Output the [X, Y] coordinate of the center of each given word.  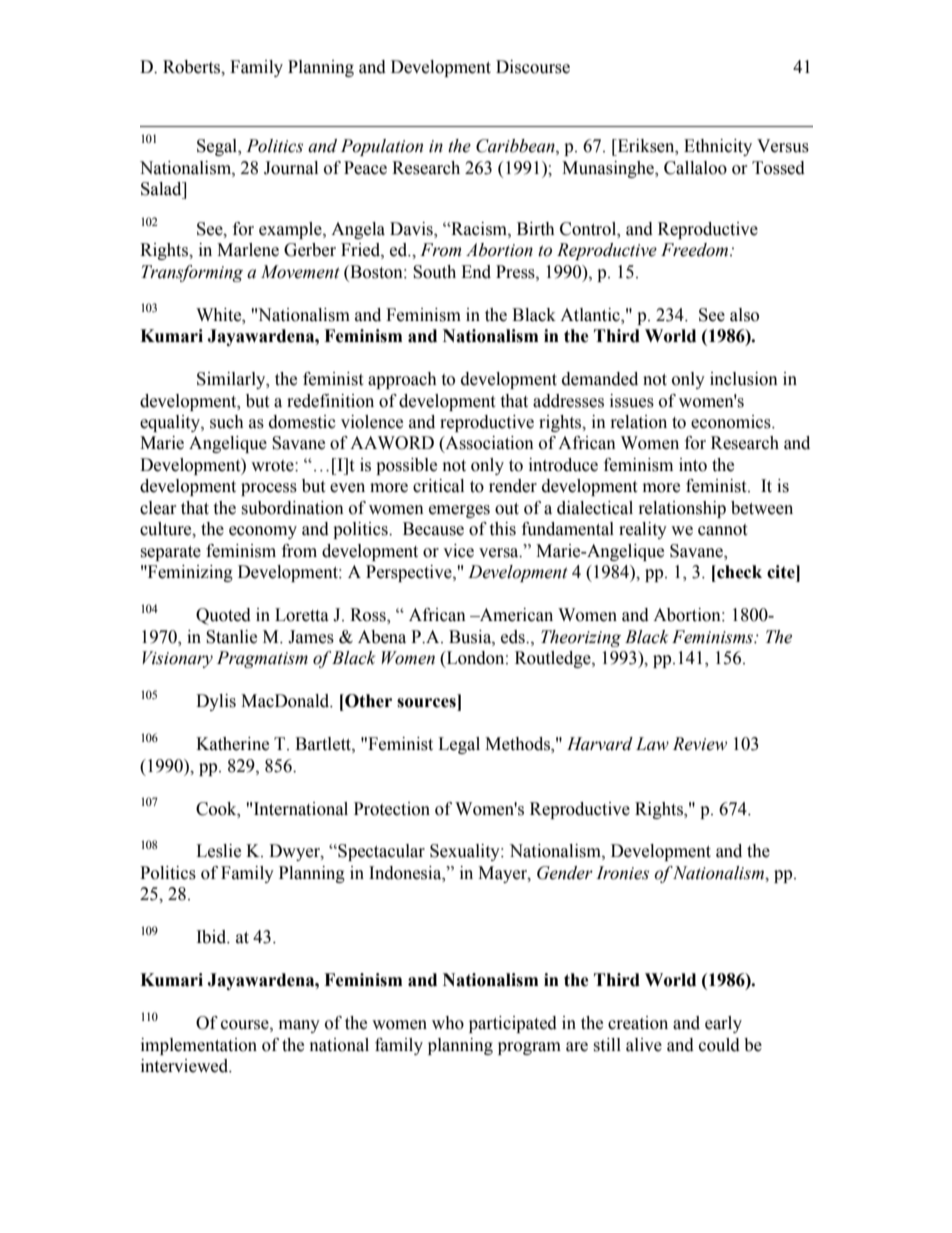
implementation [199, 1046]
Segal [218, 147]
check [738, 572]
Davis [412, 229]
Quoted [223, 616]
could [719, 1045]
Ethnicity [718, 147]
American [515, 615]
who [448, 1023]
